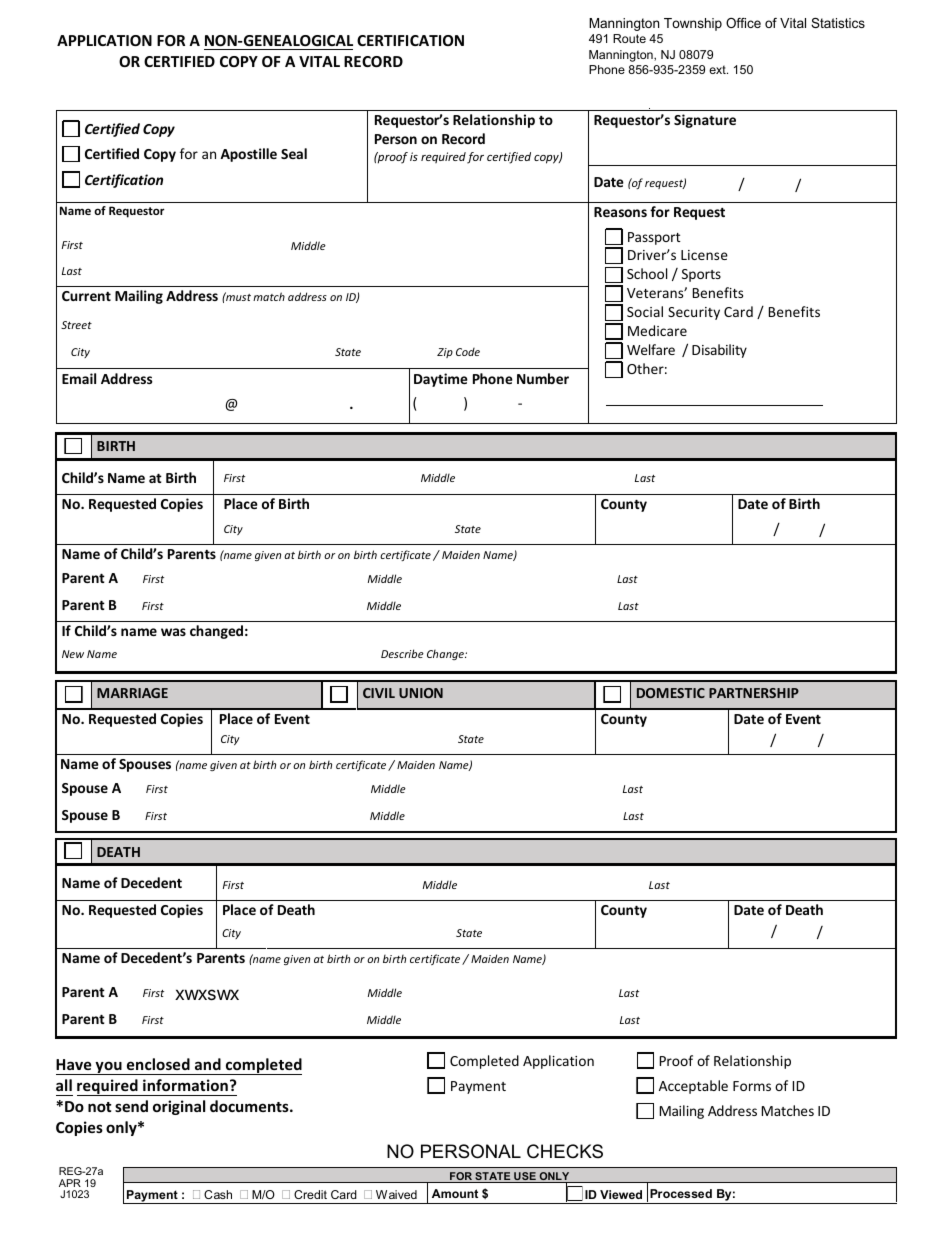  Describe the element at coordinates (629, 38) in the screenshot. I see `Route` at that location.
